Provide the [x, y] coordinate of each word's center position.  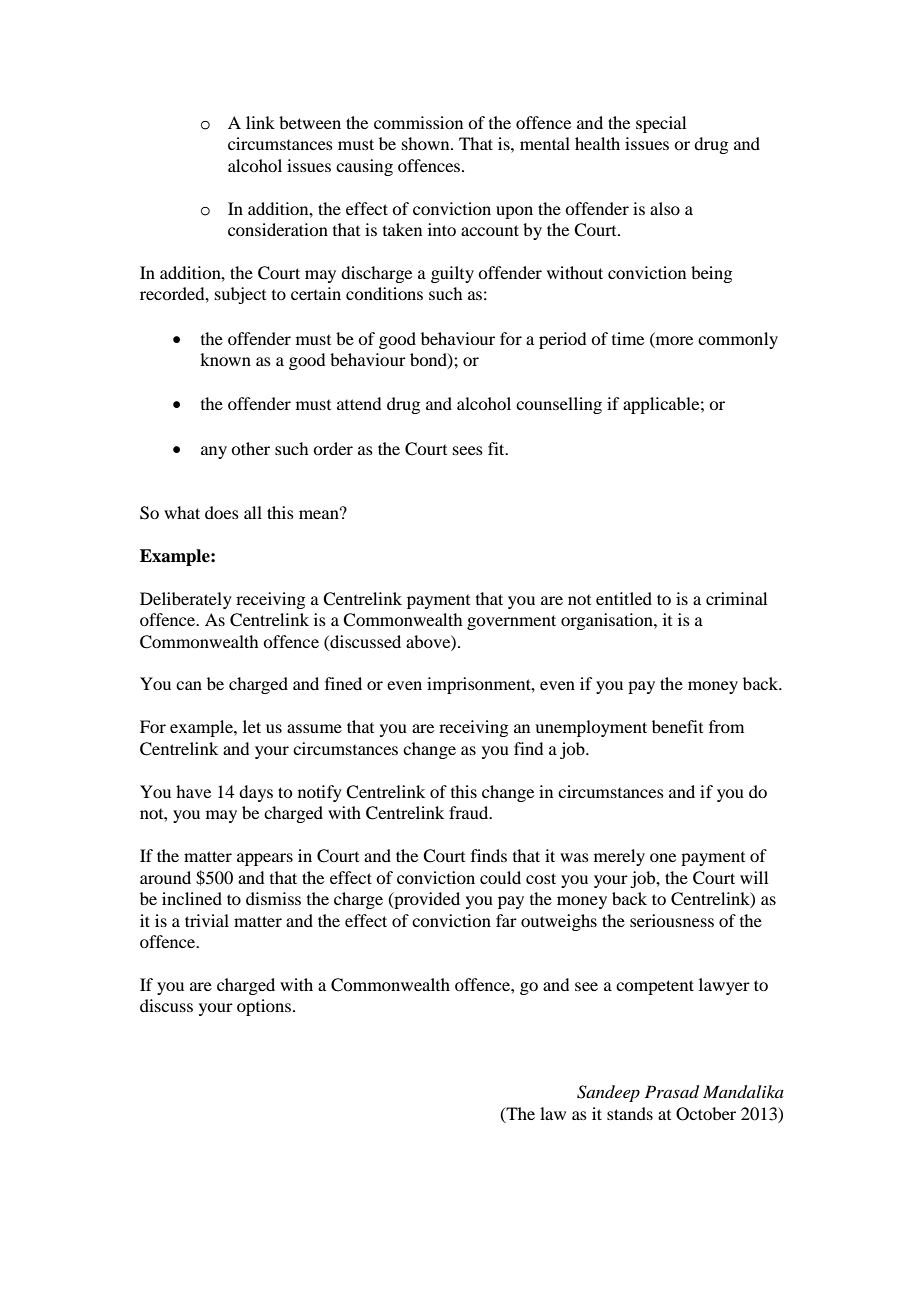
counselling [559, 405]
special [661, 124]
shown [427, 143]
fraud [470, 812]
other [250, 448]
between [310, 122]
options [265, 1007]
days [256, 793]
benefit [677, 726]
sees [468, 450]
